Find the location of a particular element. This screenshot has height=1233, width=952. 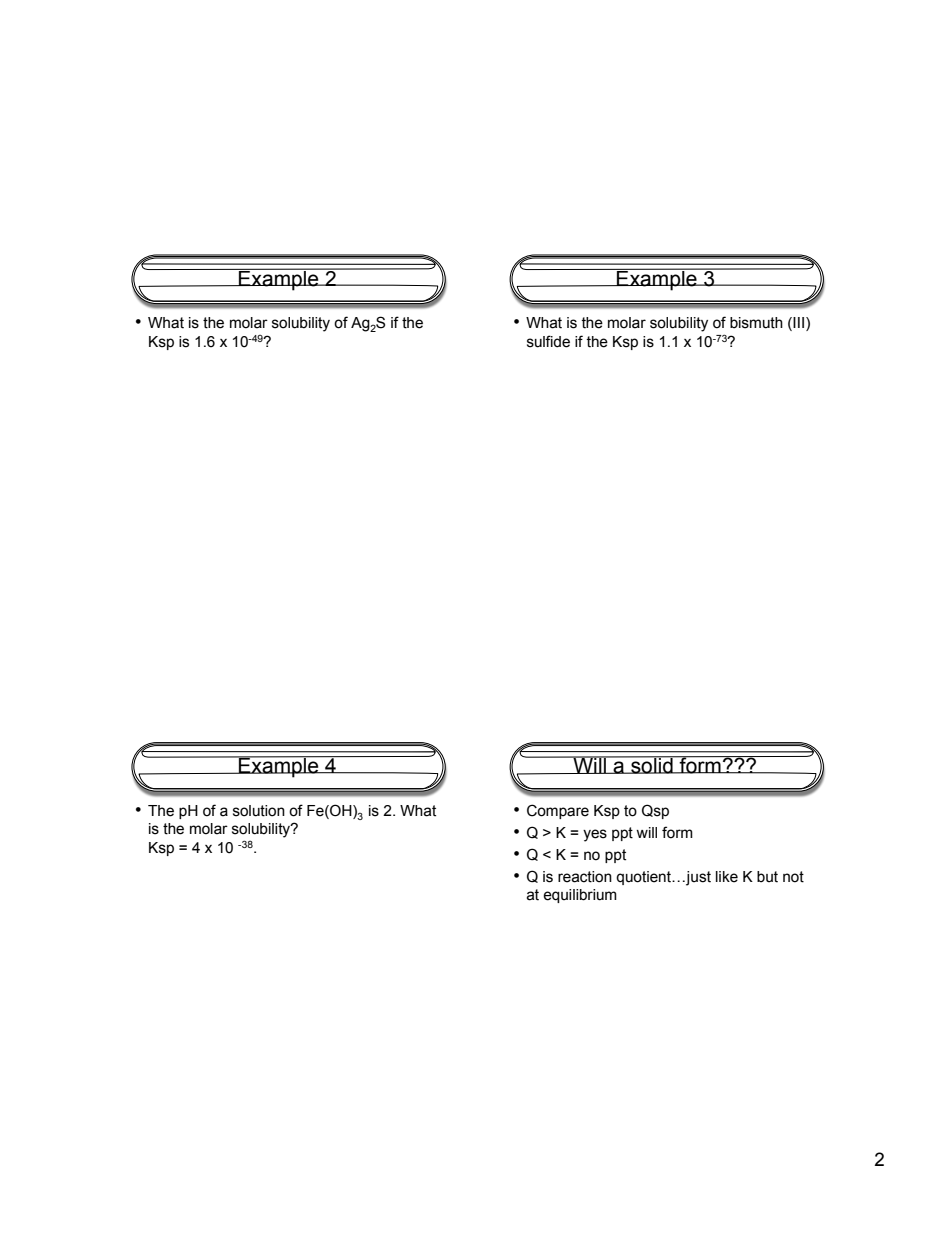

reaction is located at coordinates (585, 877).
